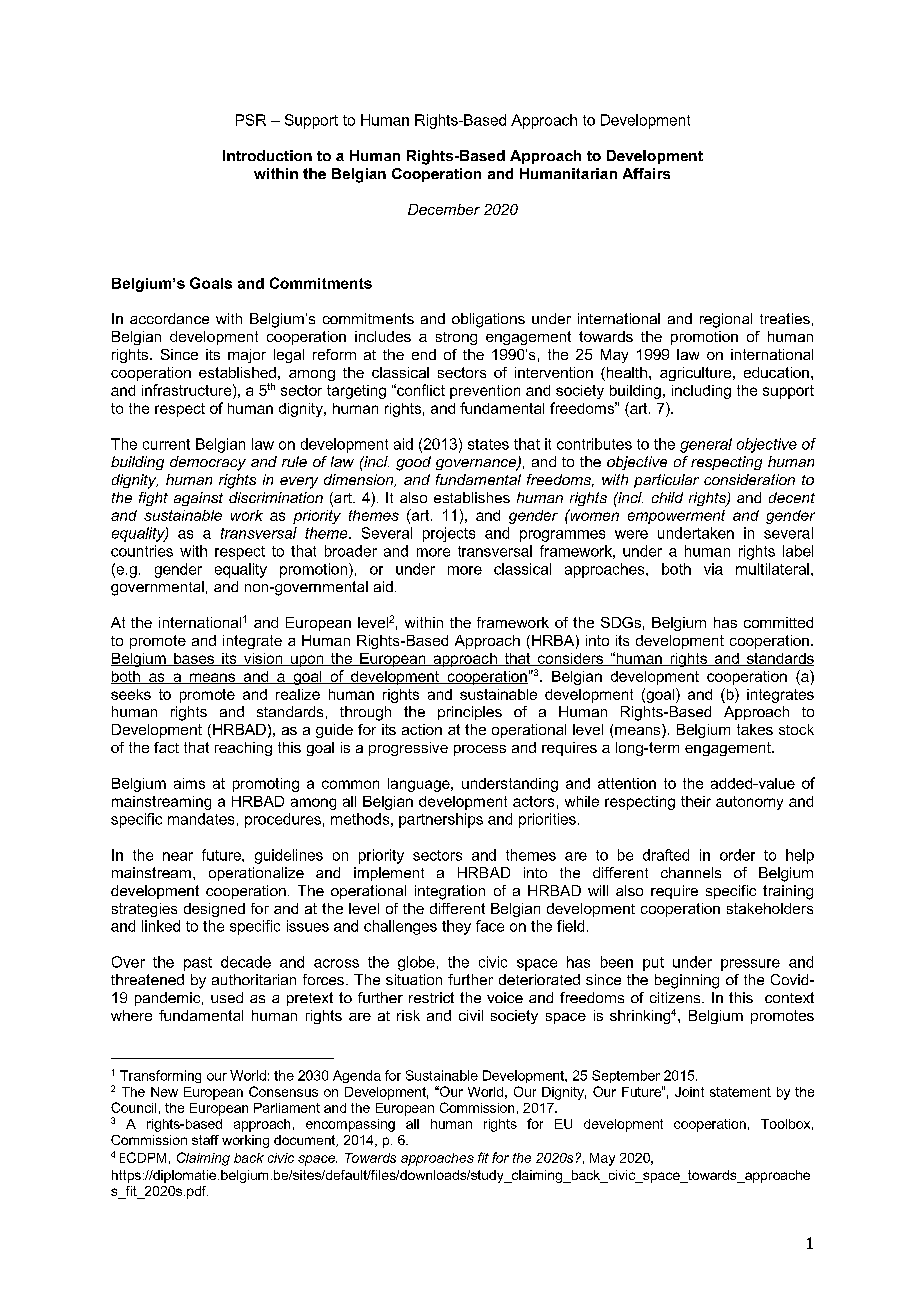  Describe the element at coordinates (205, 1140) in the document. I see `staff` at that location.
